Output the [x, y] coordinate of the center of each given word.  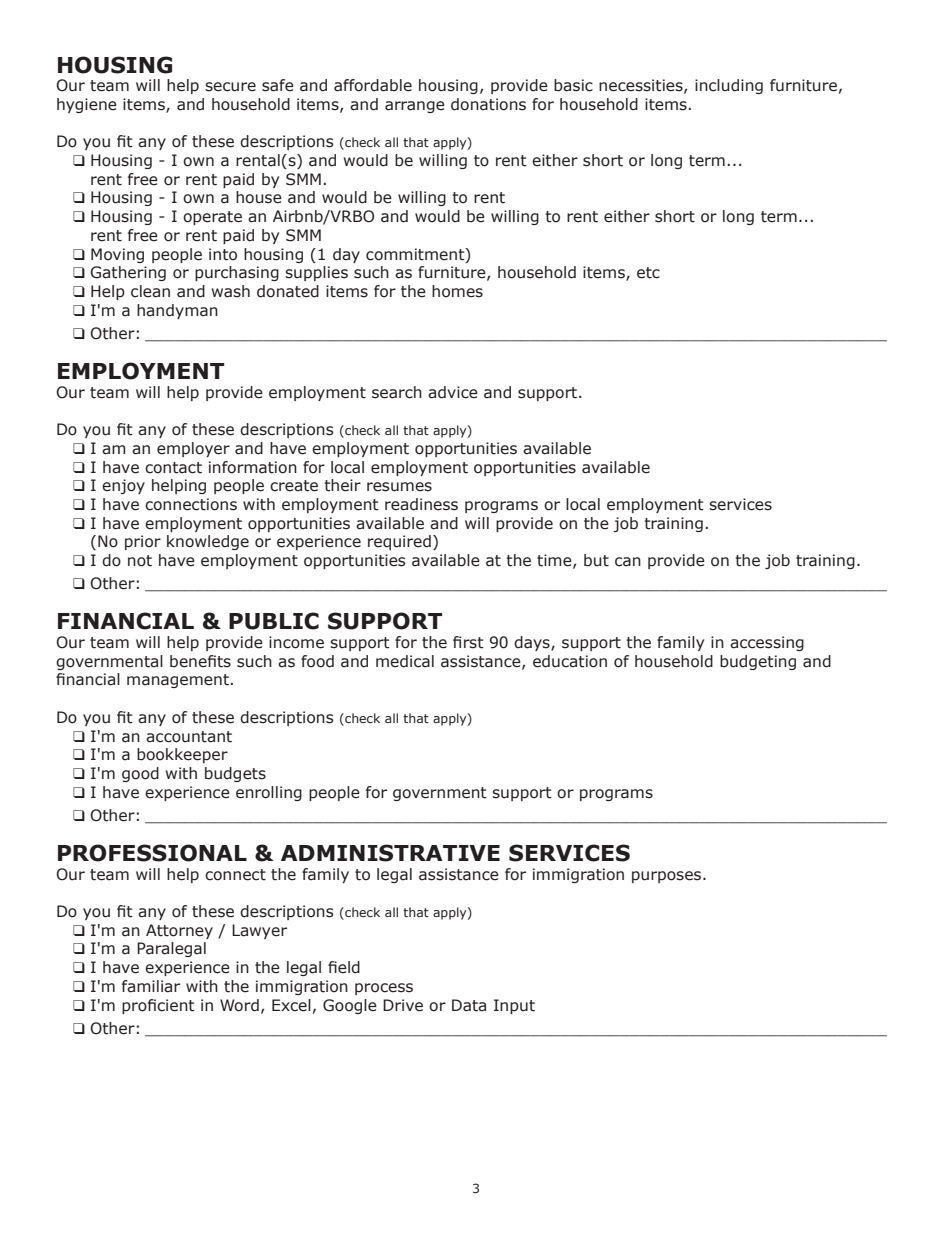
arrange [415, 107]
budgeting [758, 662]
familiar [151, 986]
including [729, 86]
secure [230, 87]
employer [193, 449]
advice [453, 392]
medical [405, 661]
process [384, 989]
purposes [668, 877]
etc [648, 273]
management [178, 681]
